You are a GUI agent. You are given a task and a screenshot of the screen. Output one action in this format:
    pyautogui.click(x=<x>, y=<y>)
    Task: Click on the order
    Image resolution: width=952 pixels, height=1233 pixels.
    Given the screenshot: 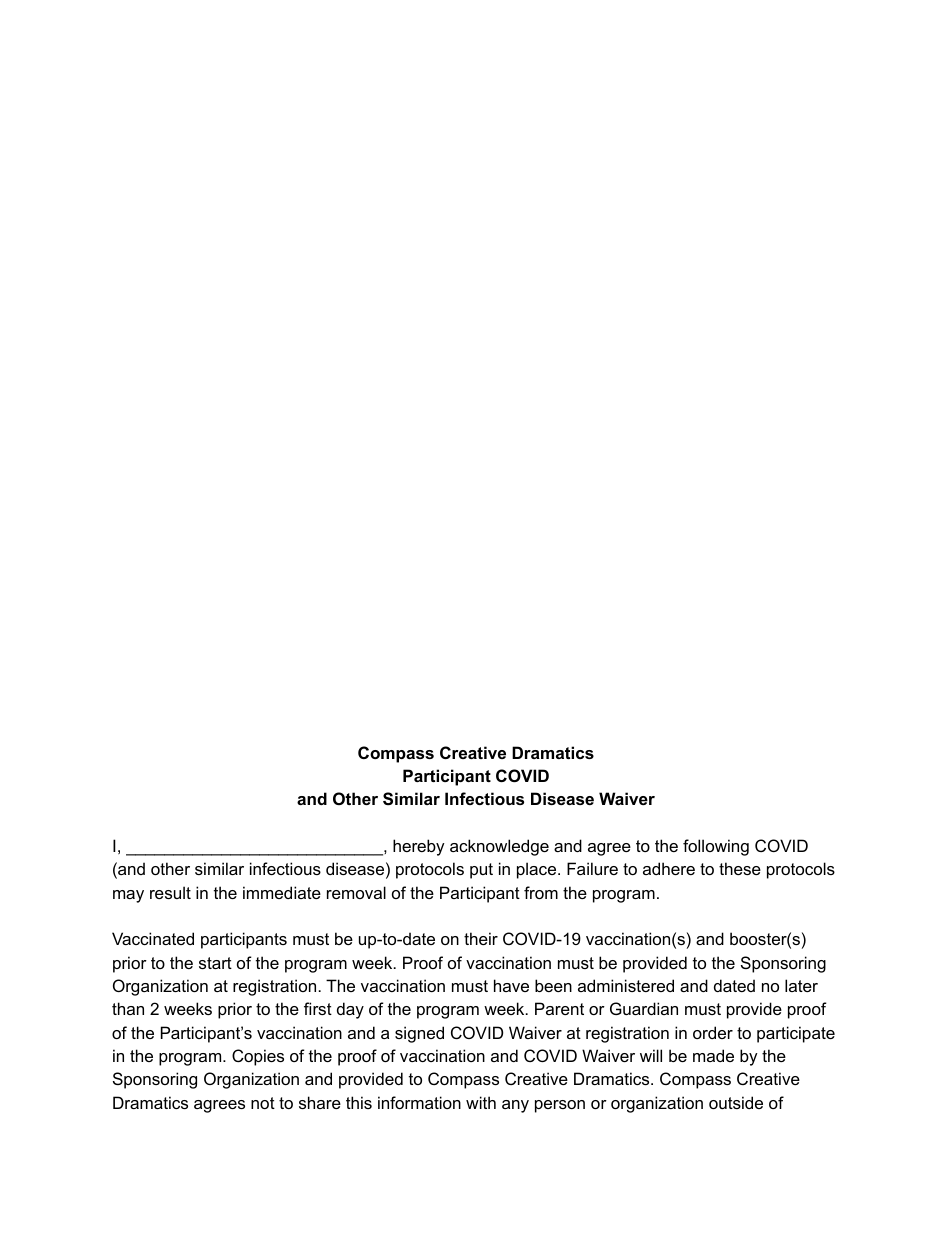 What is the action you would take?
    pyautogui.click(x=713, y=1032)
